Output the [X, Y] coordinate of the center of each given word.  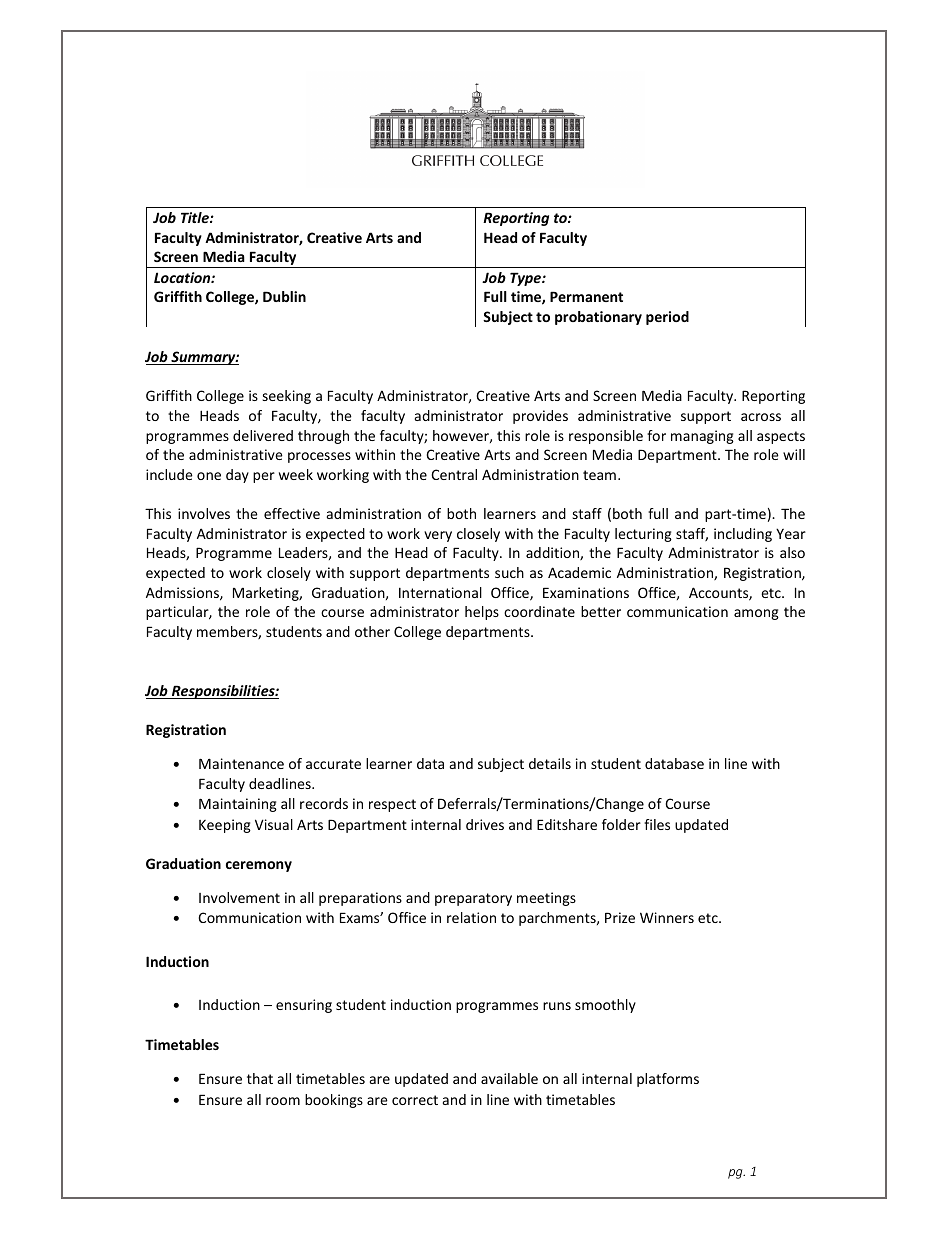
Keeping [225, 826]
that [260, 1078]
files [657, 824]
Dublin [284, 296]
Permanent [586, 296]
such [509, 572]
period [667, 318]
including [743, 535]
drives [485, 824]
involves [204, 513]
